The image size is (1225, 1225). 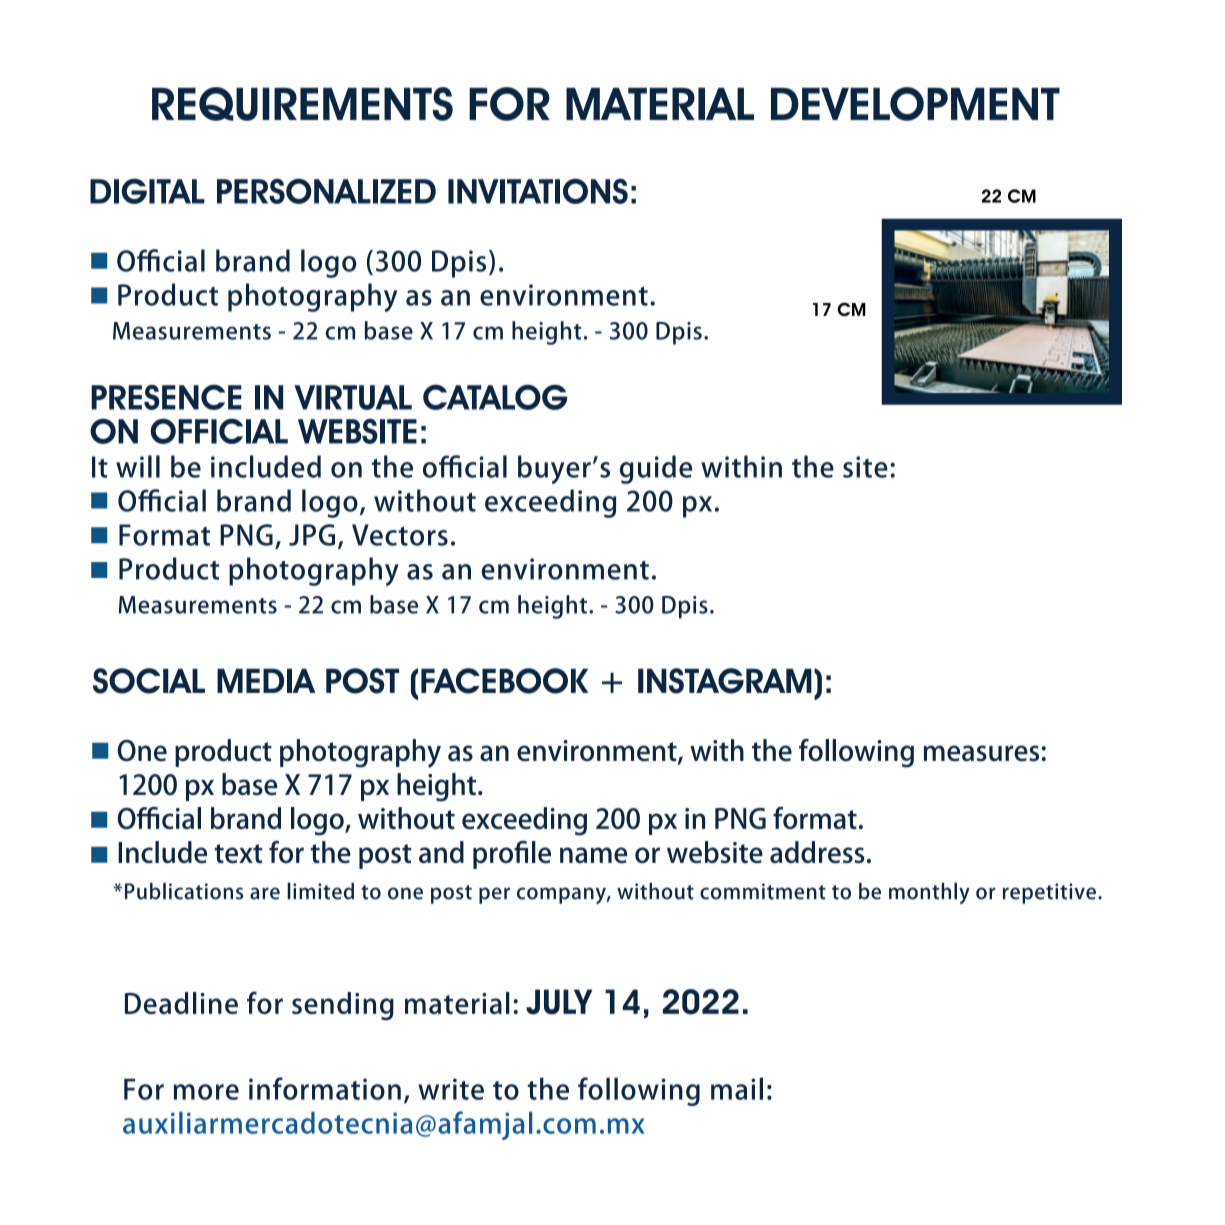 What do you see at coordinates (538, 191) in the image?
I see `INVITATIONS` at bounding box center [538, 191].
